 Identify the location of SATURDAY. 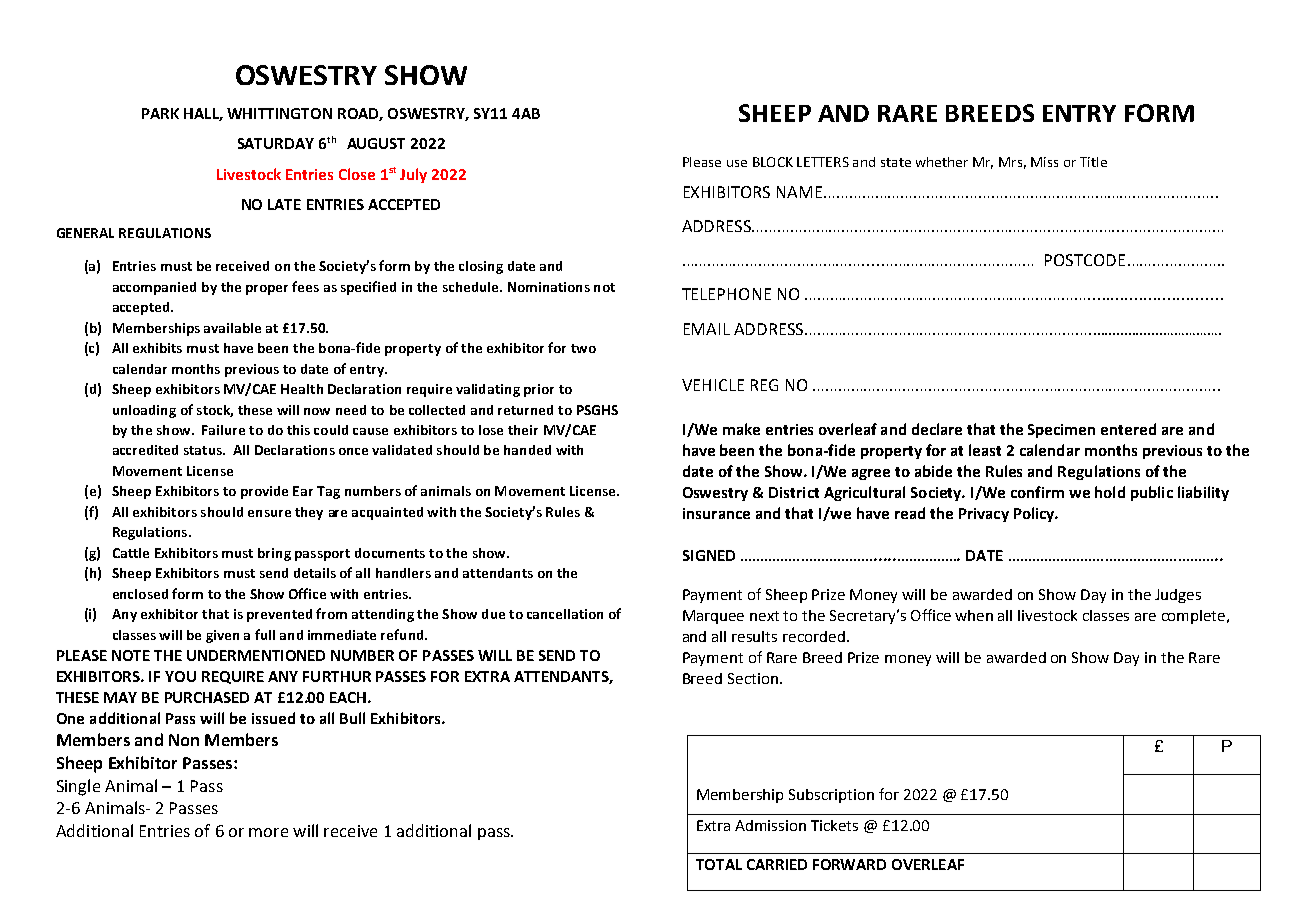
(276, 143).
